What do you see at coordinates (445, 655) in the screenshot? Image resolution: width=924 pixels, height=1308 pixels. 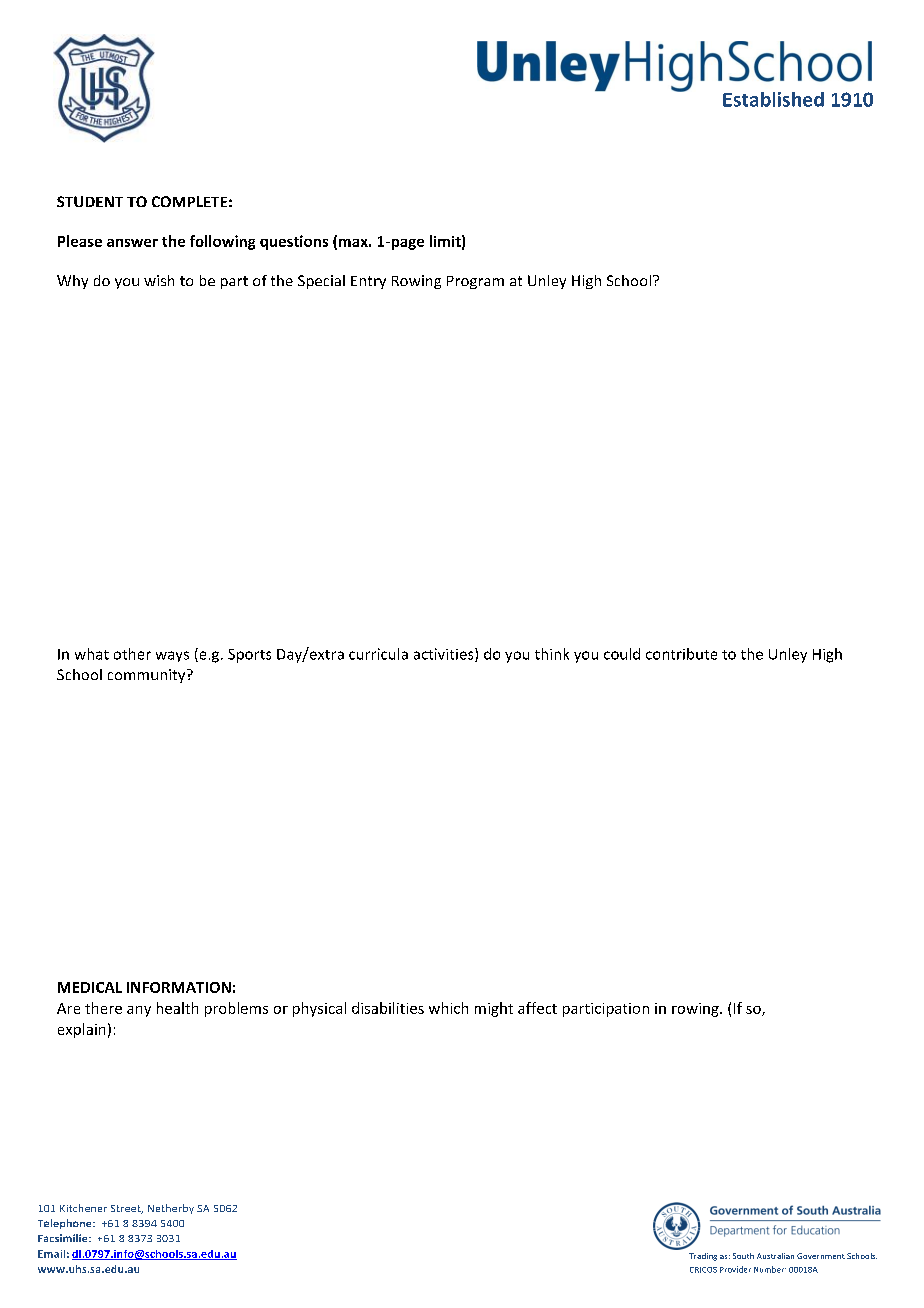 I see `activities` at bounding box center [445, 655].
